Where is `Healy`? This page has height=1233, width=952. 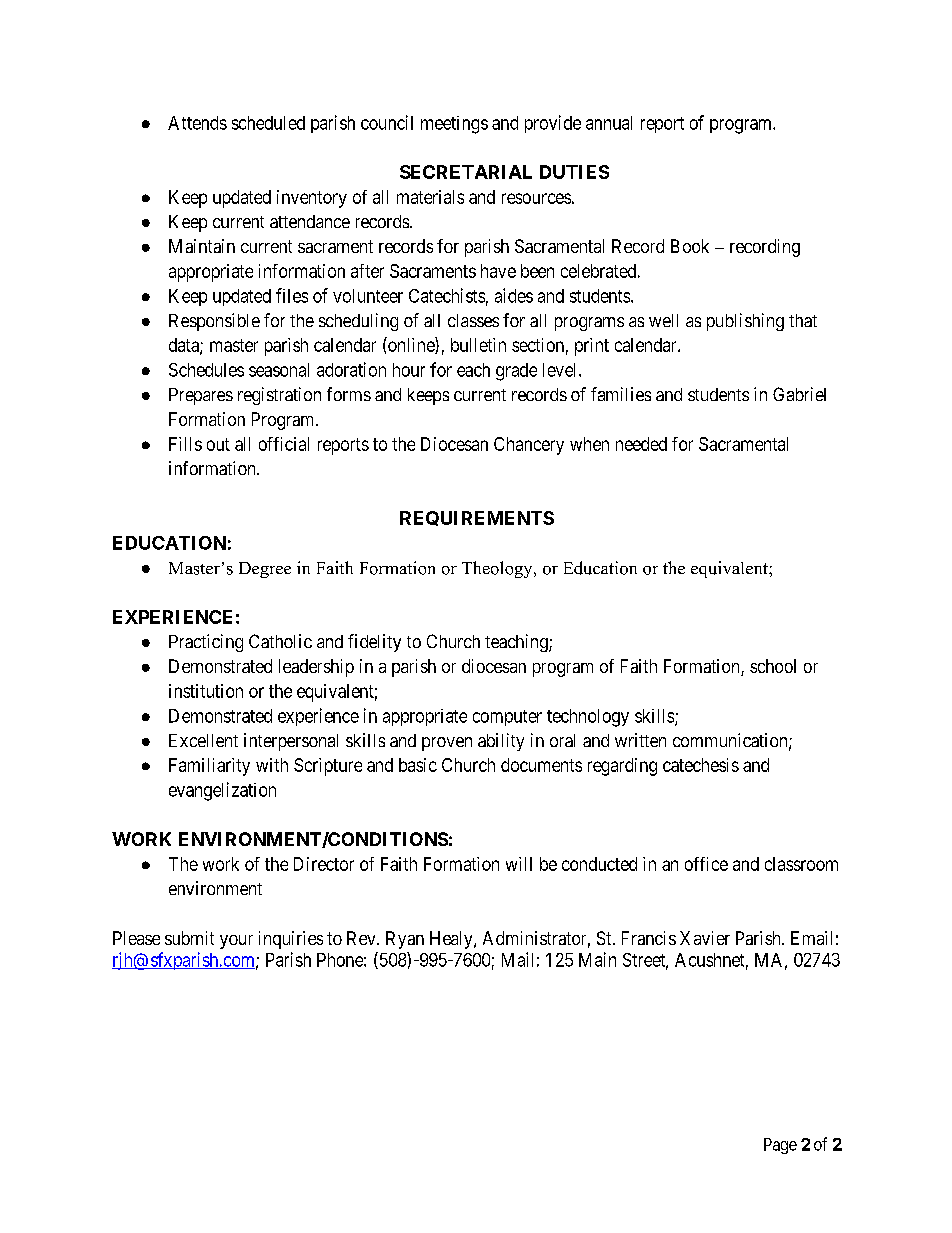 Healy is located at coordinates (452, 940).
